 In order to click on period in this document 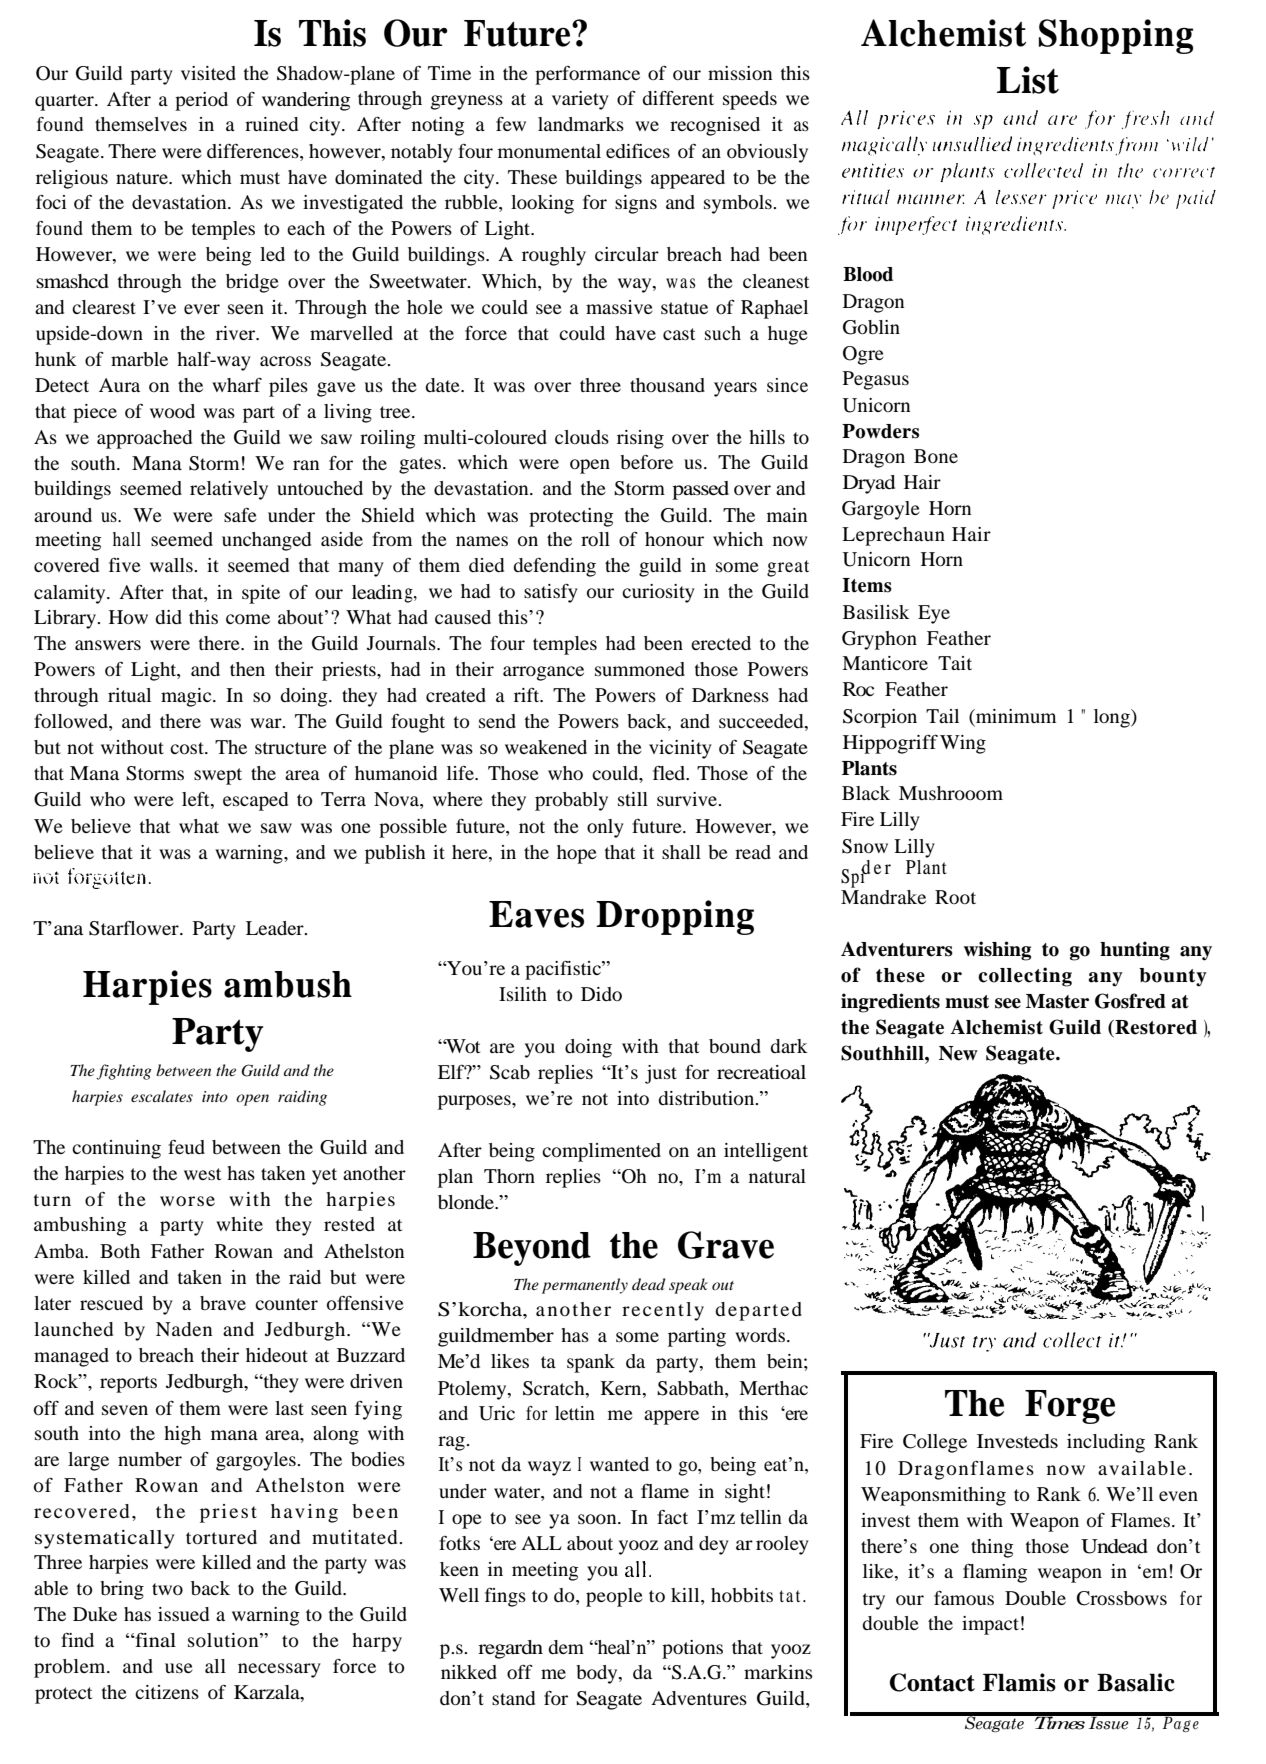, I will do `click(201, 101)`.
